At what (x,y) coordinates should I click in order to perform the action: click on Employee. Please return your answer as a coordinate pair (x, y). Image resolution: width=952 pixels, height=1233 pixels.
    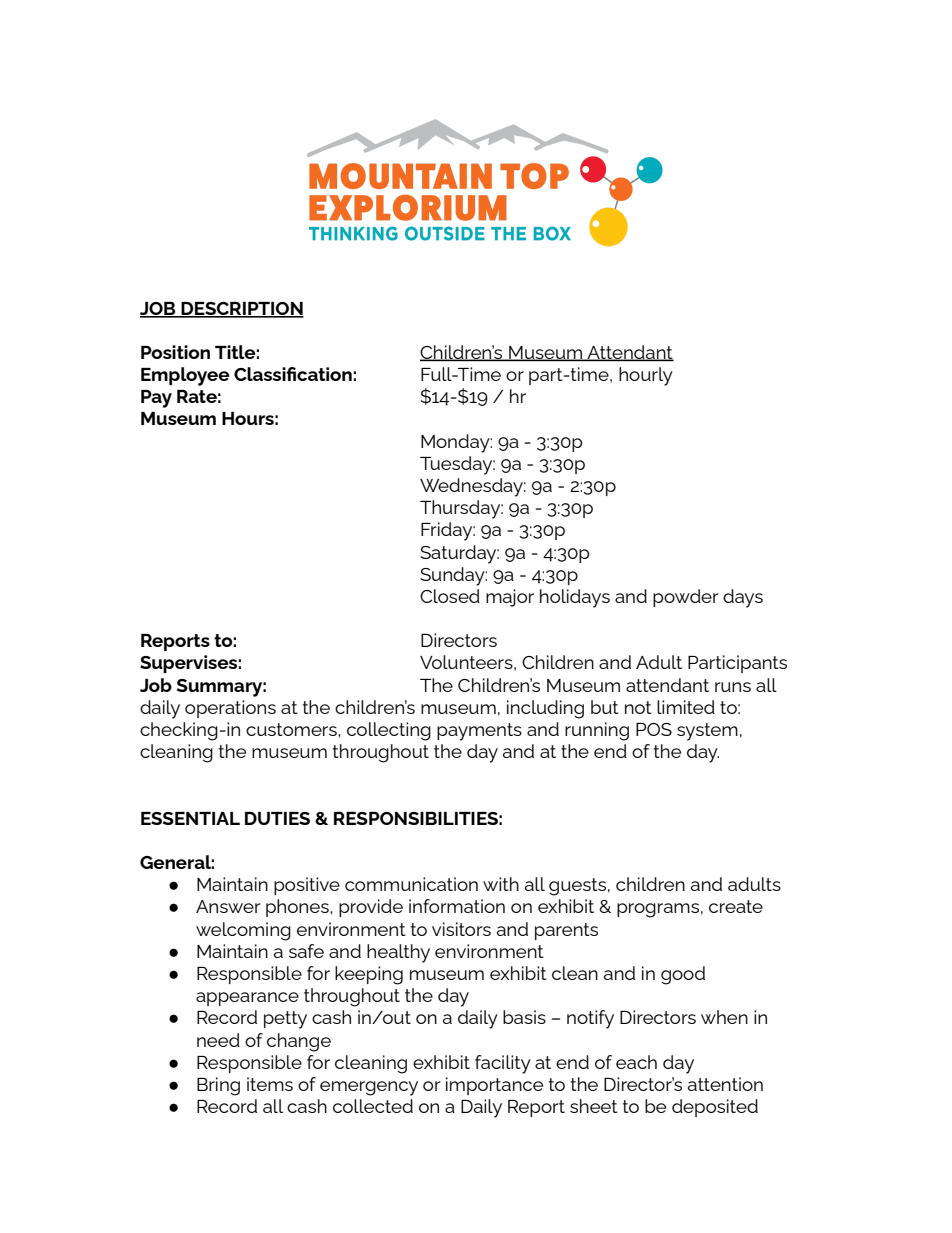
    Looking at the image, I should click on (185, 376).
